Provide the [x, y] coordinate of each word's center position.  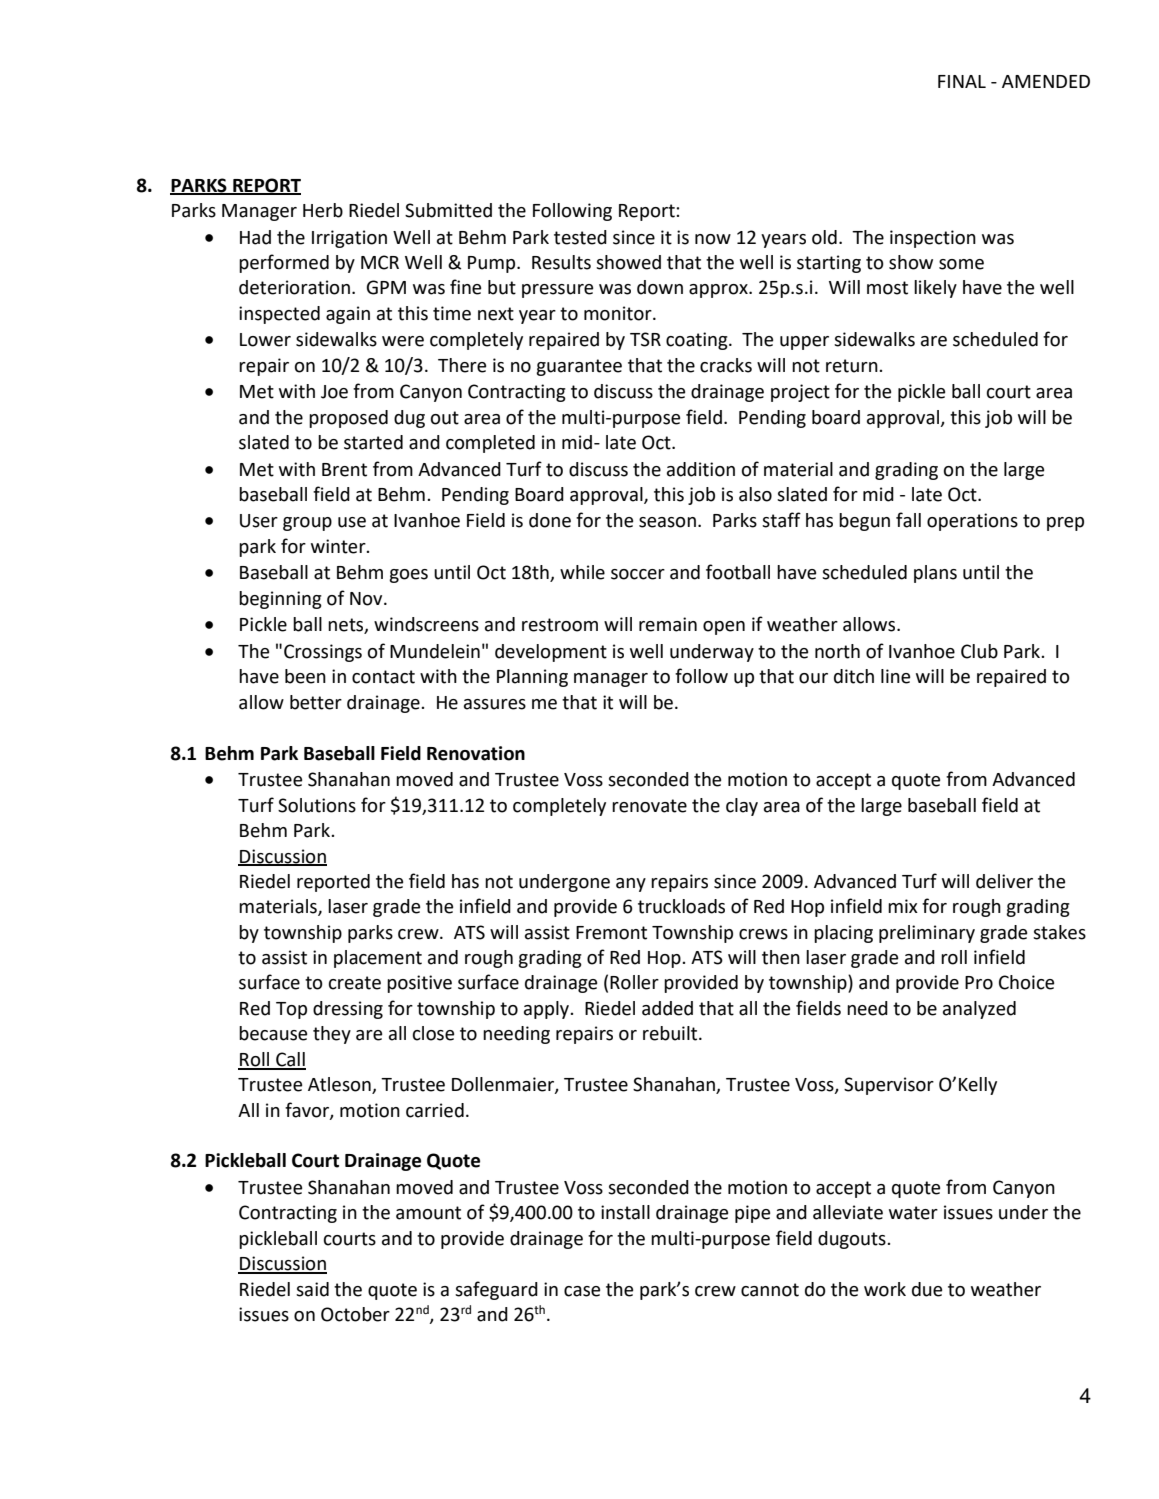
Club [979, 651]
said [312, 1289]
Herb [323, 210]
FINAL [962, 81]
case [582, 1291]
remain [668, 624]
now [713, 239]
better [316, 702]
